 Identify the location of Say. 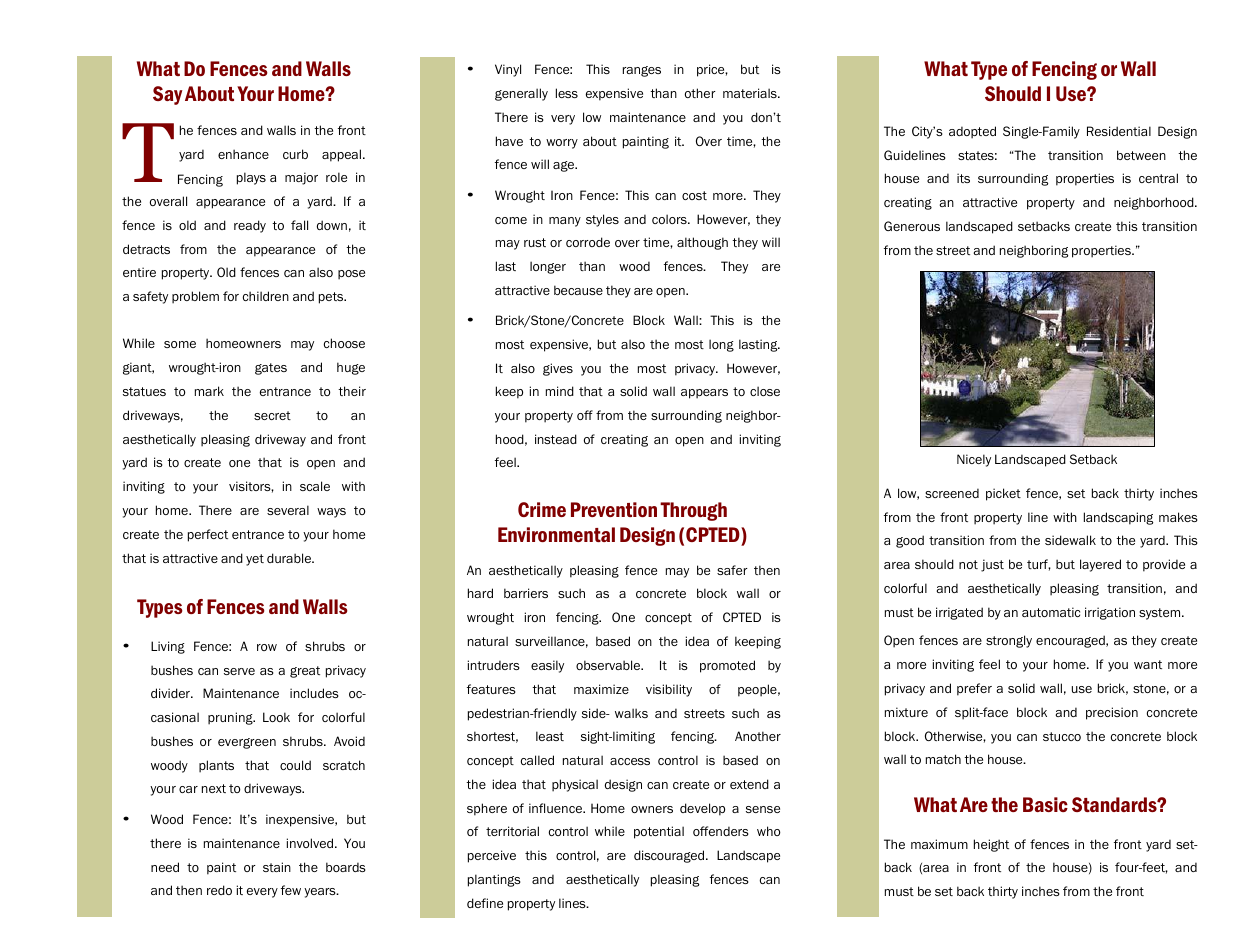
(167, 95).
